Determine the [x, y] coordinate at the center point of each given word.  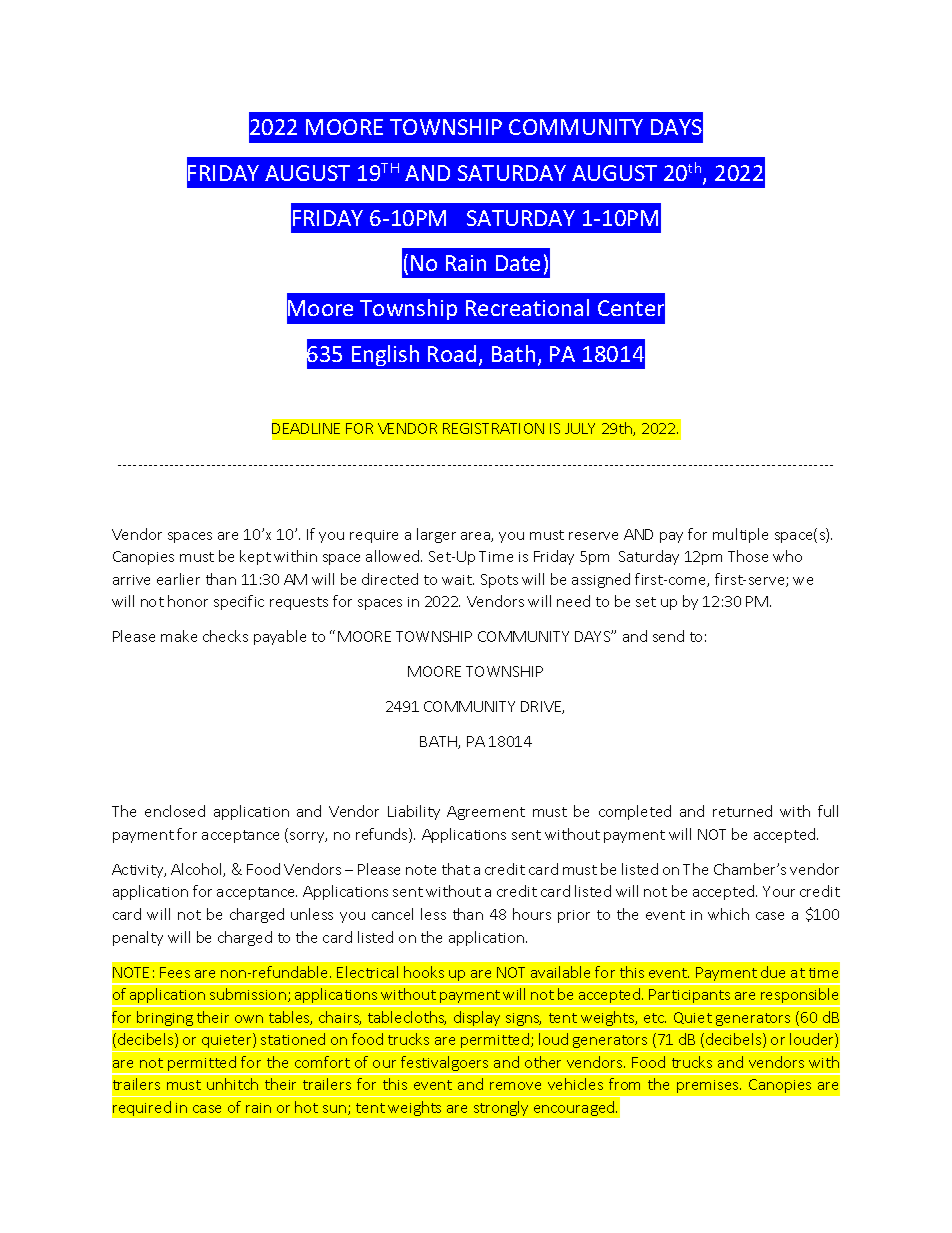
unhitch [232, 1084]
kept [255, 557]
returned [742, 811]
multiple [740, 535]
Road [452, 353]
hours [532, 914]
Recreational [527, 307]
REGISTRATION [493, 428]
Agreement [486, 813]
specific [239, 602]
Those [748, 556]
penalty [138, 938]
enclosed [175, 811]
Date [518, 263]
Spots [499, 581]
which [728, 914]
